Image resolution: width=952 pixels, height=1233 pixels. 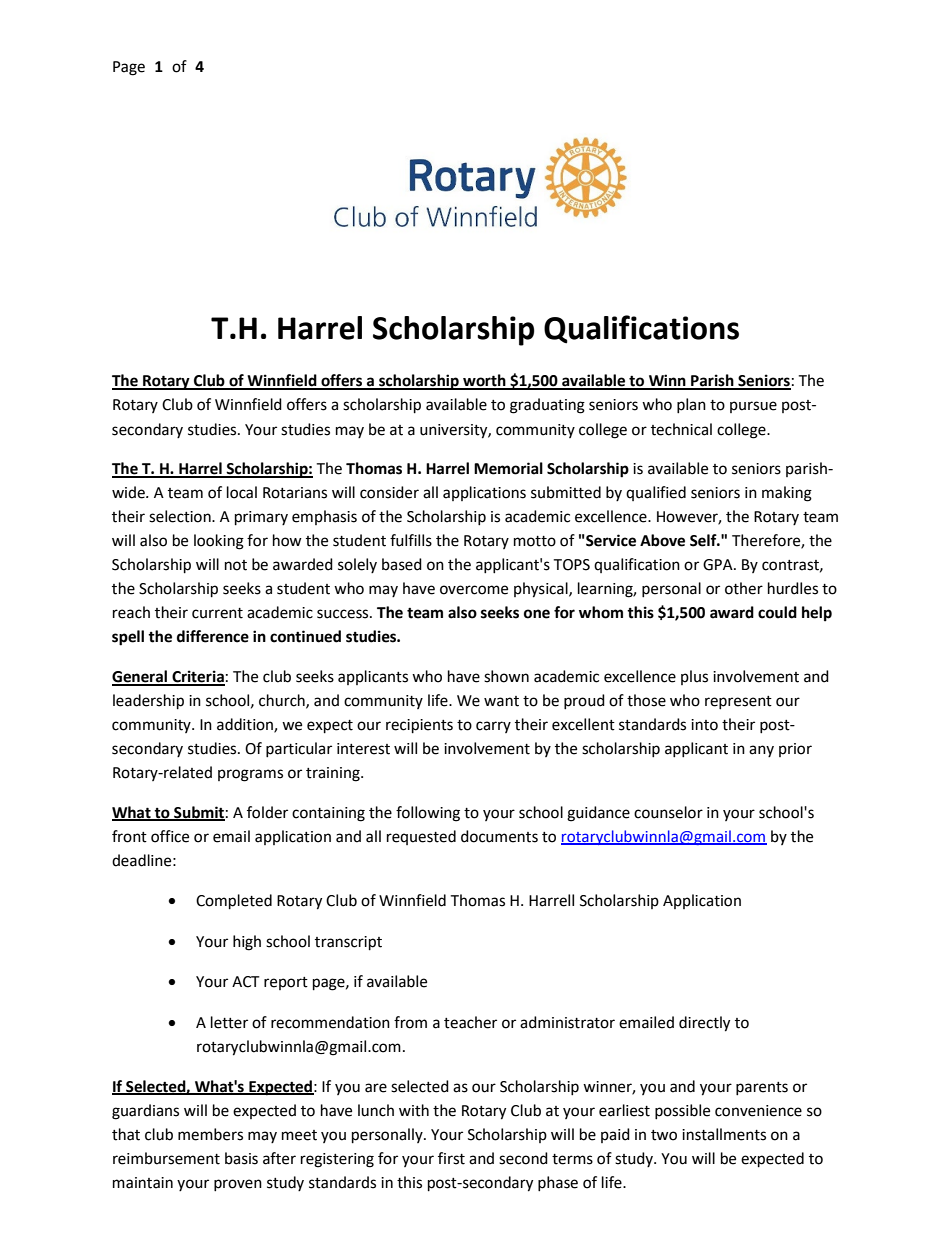 I want to click on worth, so click(x=484, y=381).
